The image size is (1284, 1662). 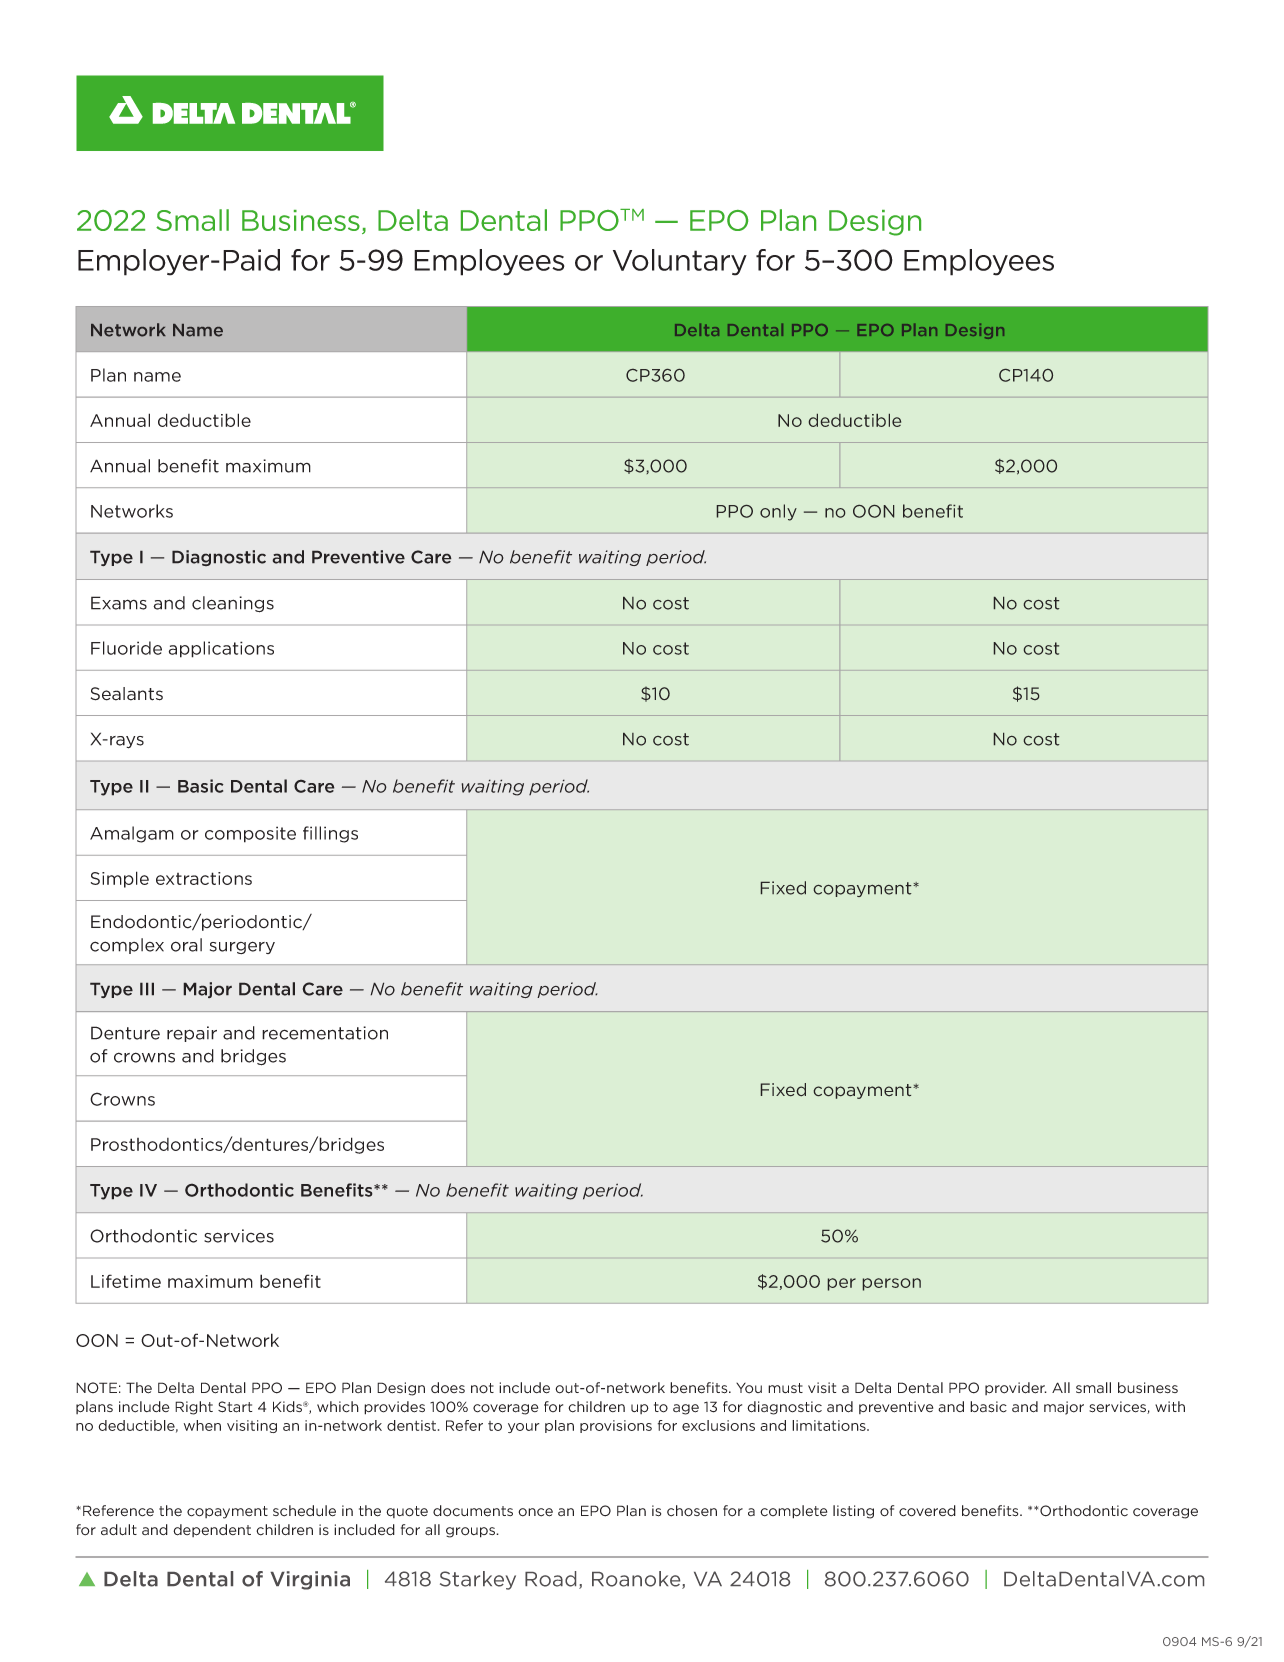 I want to click on cleanings, so click(x=233, y=604).
